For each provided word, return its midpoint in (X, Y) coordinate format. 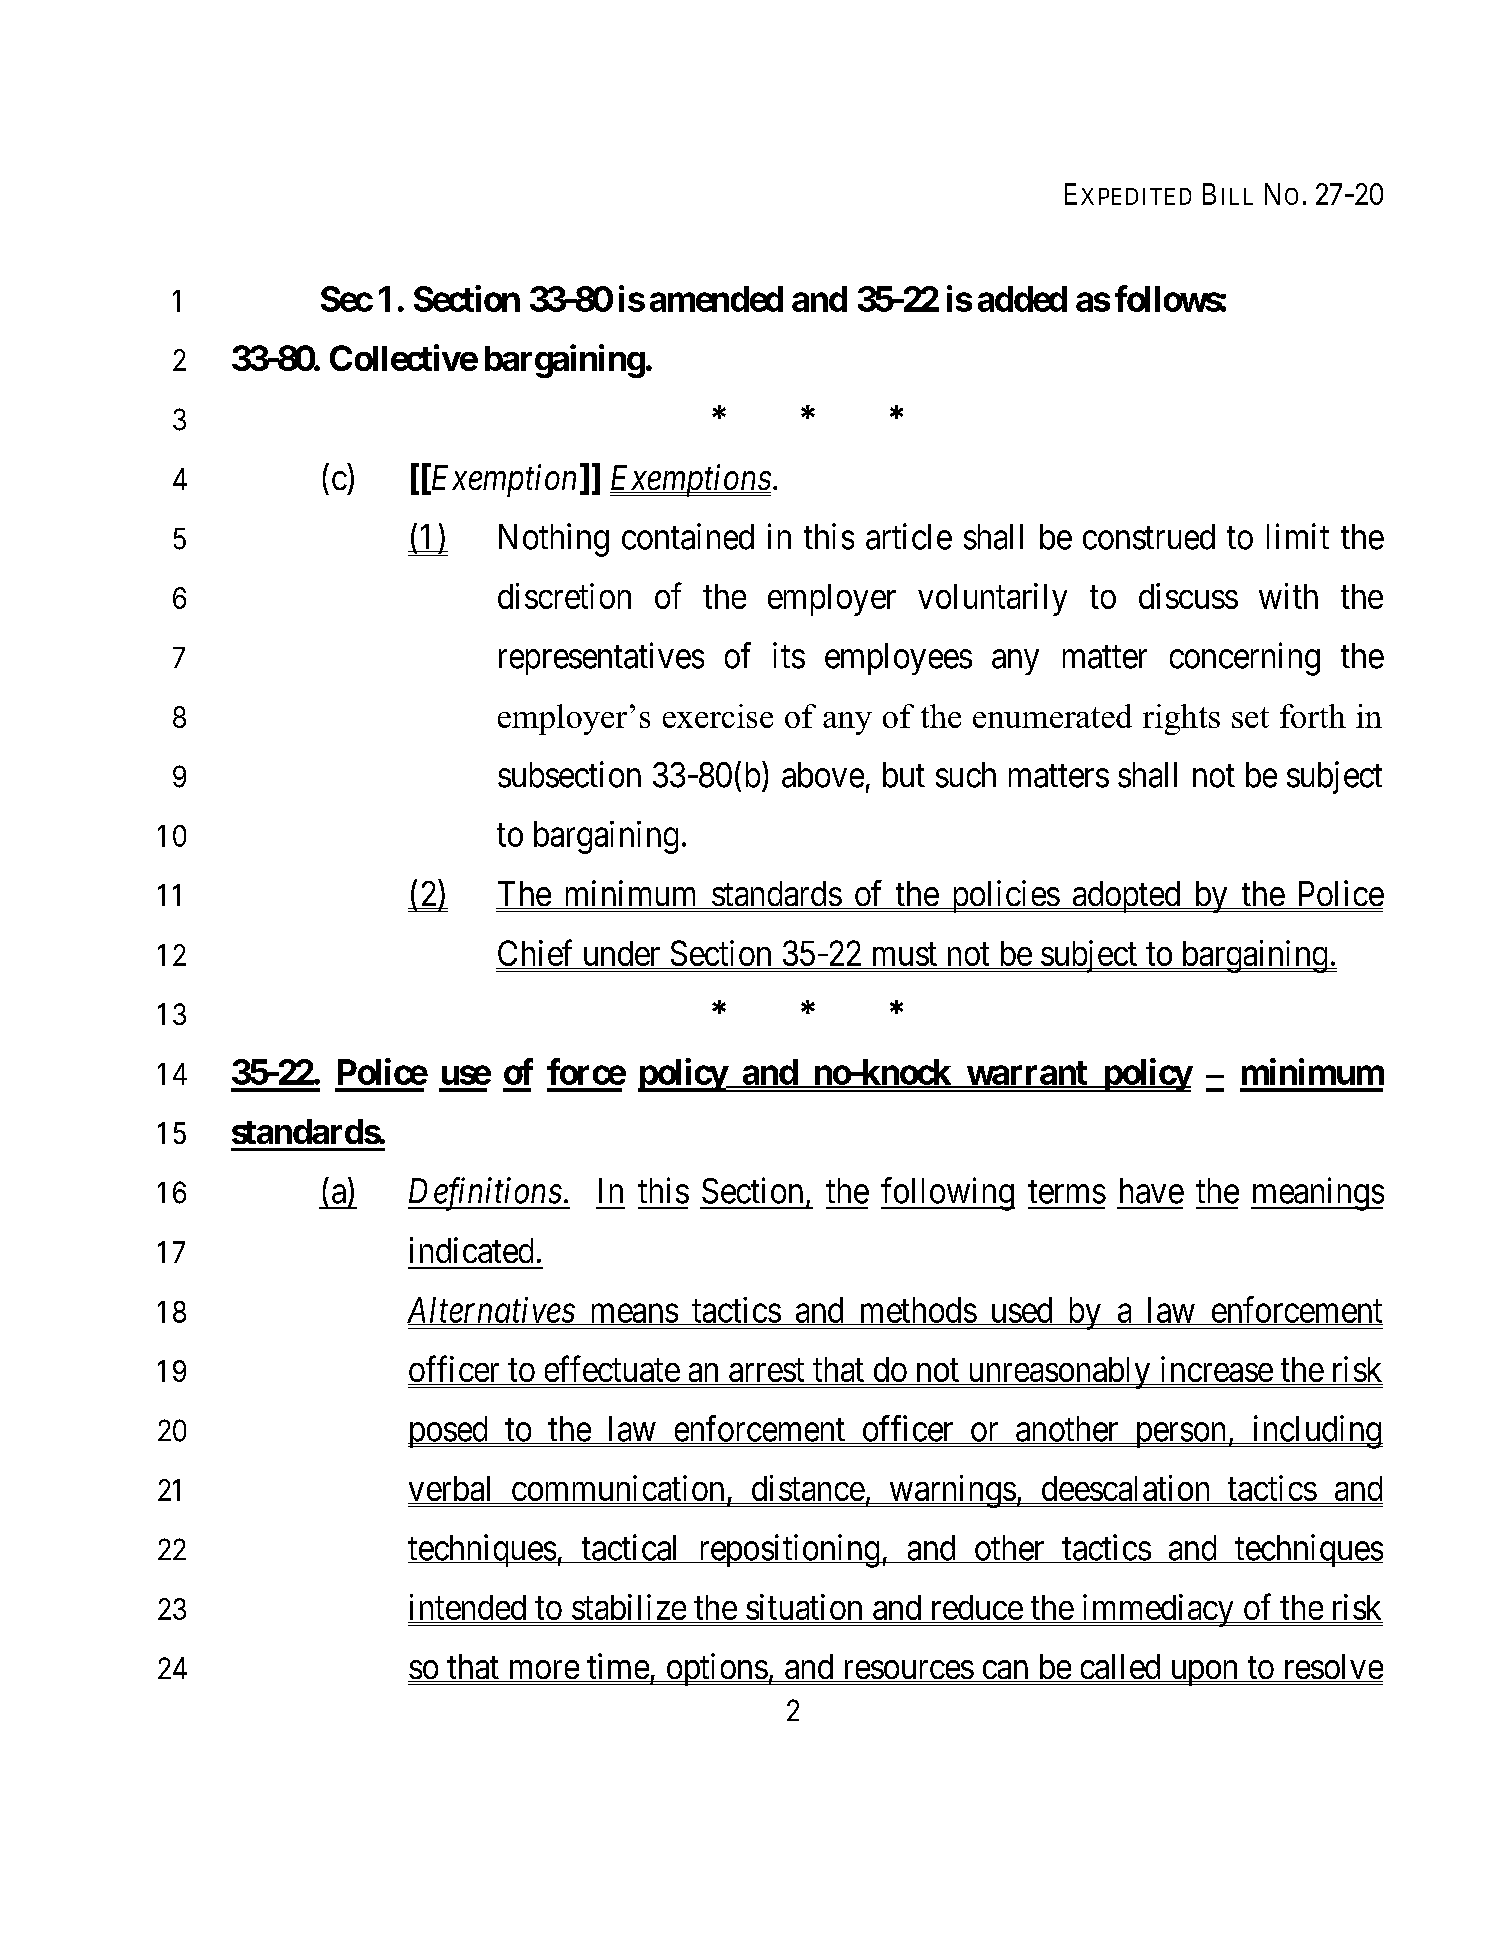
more (543, 1671)
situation (804, 1607)
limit (1298, 536)
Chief (536, 954)
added (1022, 299)
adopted (1126, 897)
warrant (1027, 1074)
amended (716, 299)
